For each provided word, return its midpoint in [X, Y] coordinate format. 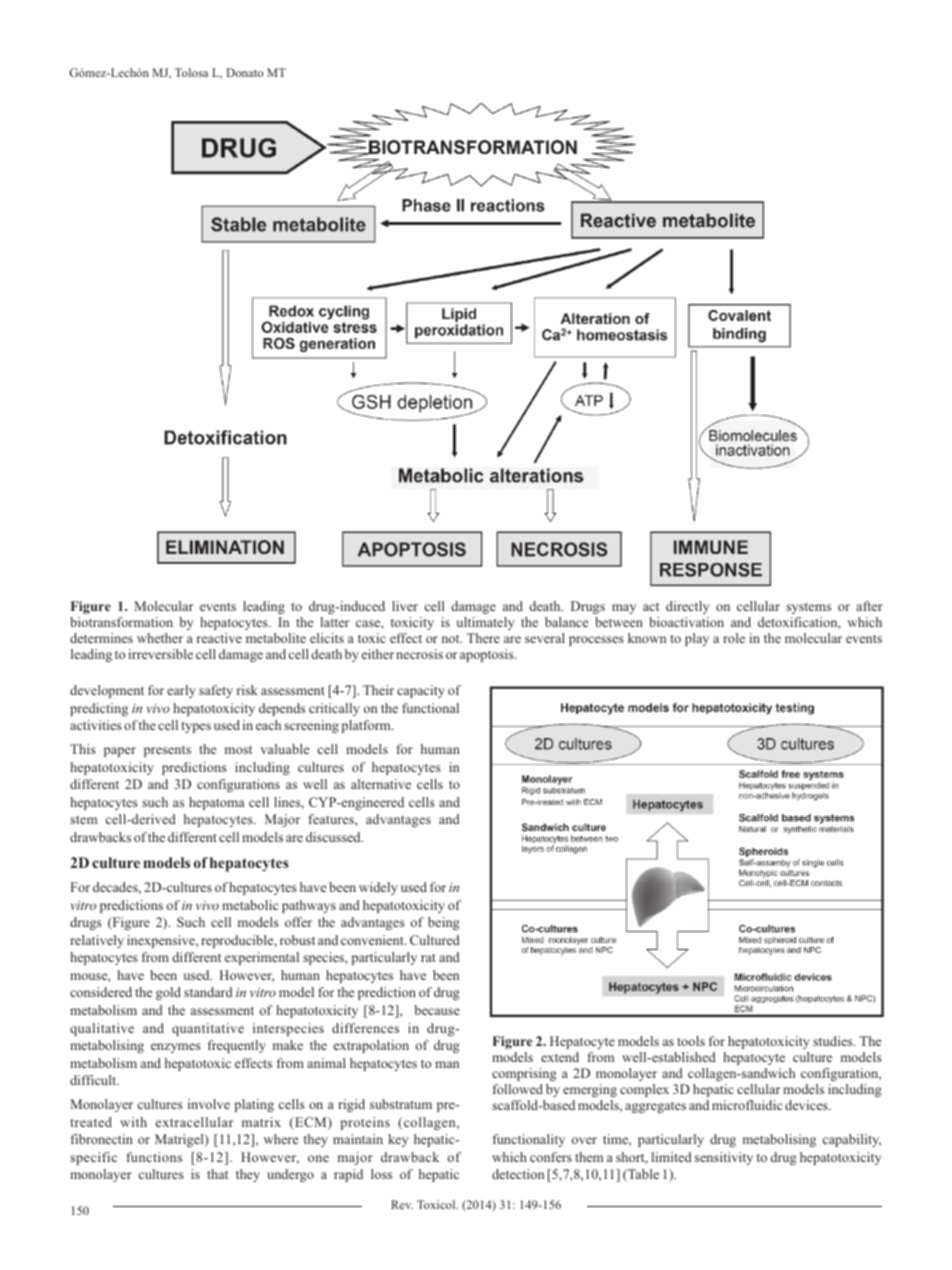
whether [160, 638]
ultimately [485, 623]
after [869, 606]
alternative [381, 784]
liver [405, 606]
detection [518, 1174]
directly [688, 607]
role [734, 638]
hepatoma [216, 803]
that [217, 1174]
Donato [244, 72]
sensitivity [724, 1158]
